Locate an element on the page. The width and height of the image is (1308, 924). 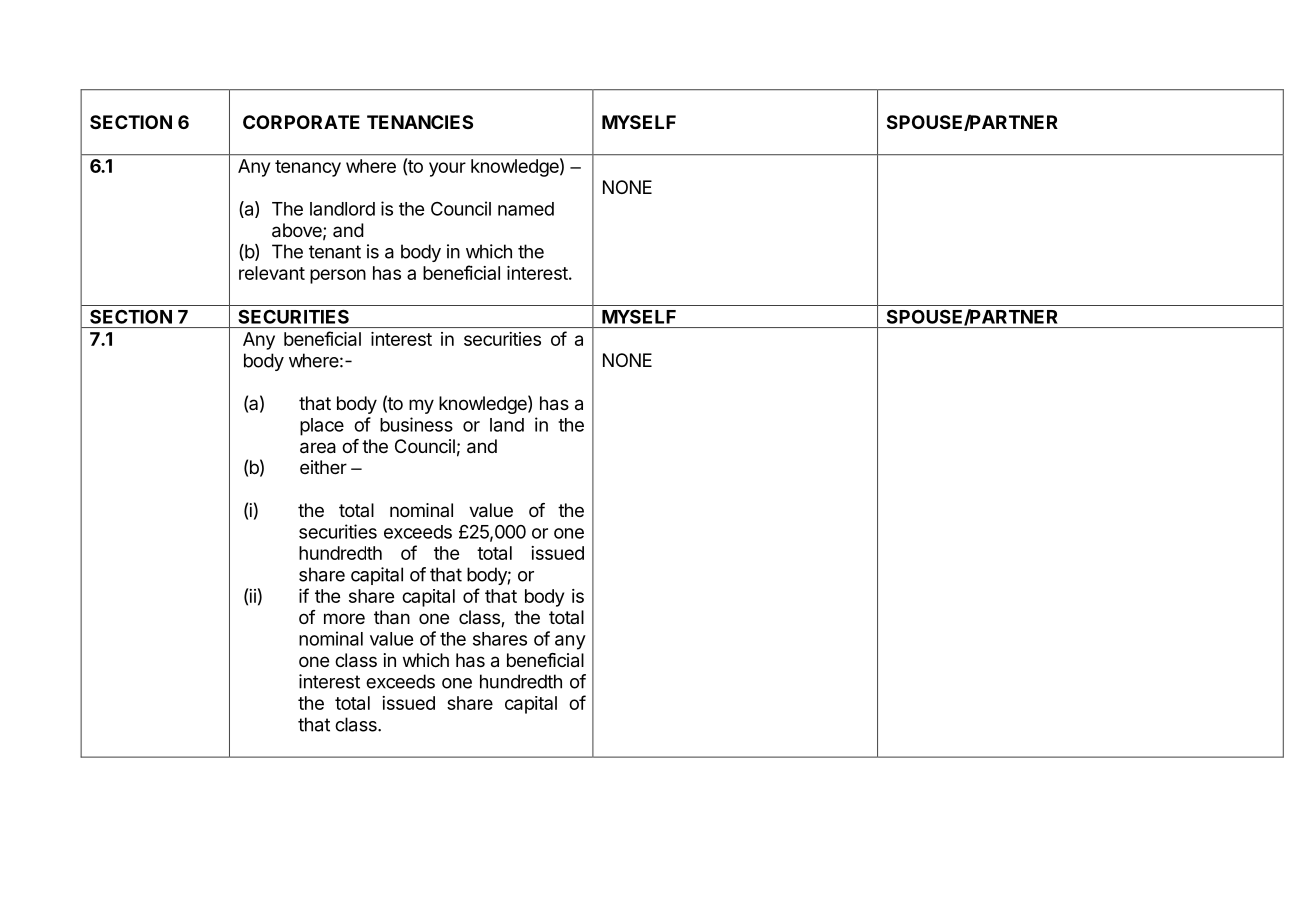
more is located at coordinates (344, 618).
